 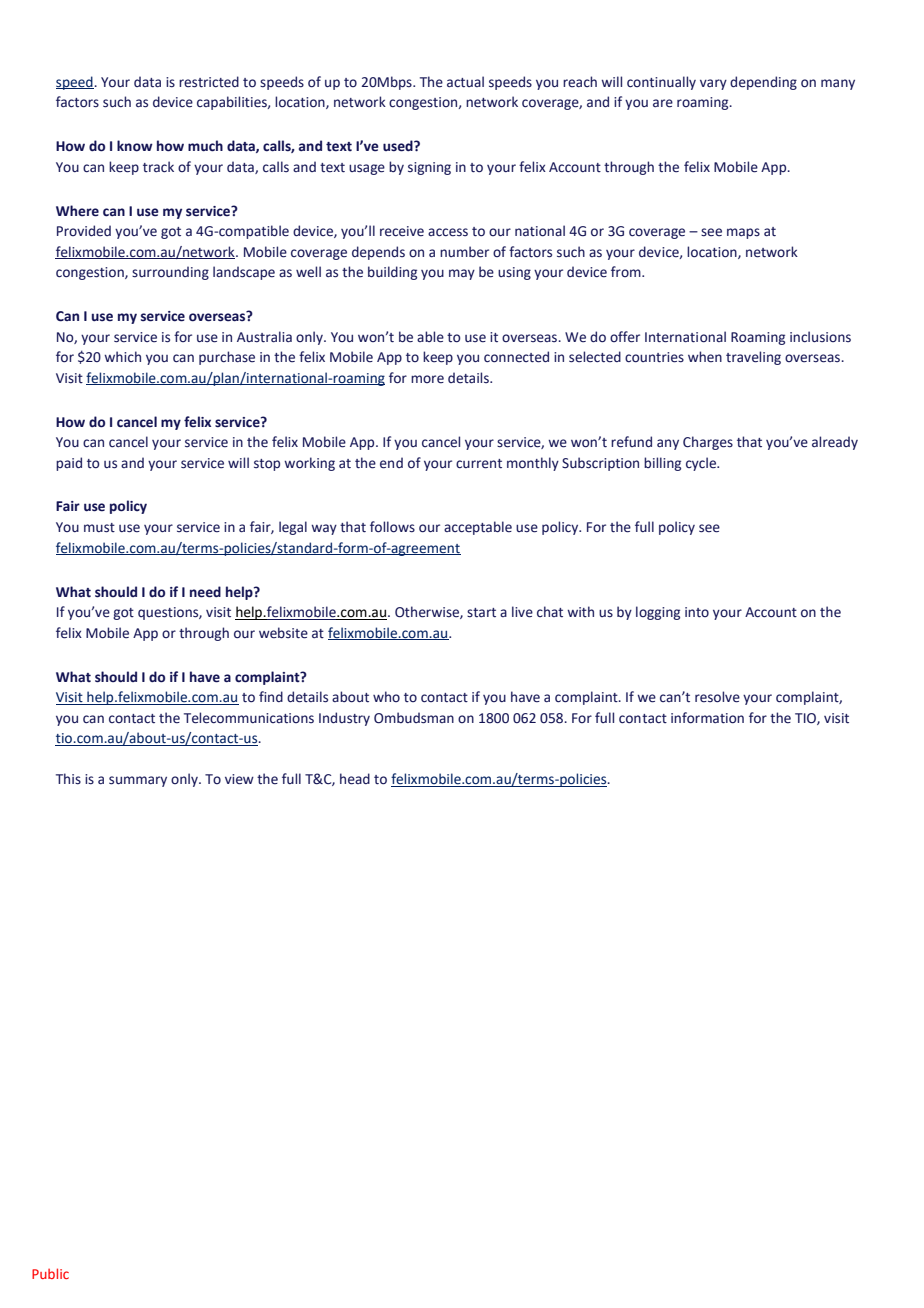 What do you see at coordinates (355, 779) in the screenshot?
I see `head` at bounding box center [355, 779].
